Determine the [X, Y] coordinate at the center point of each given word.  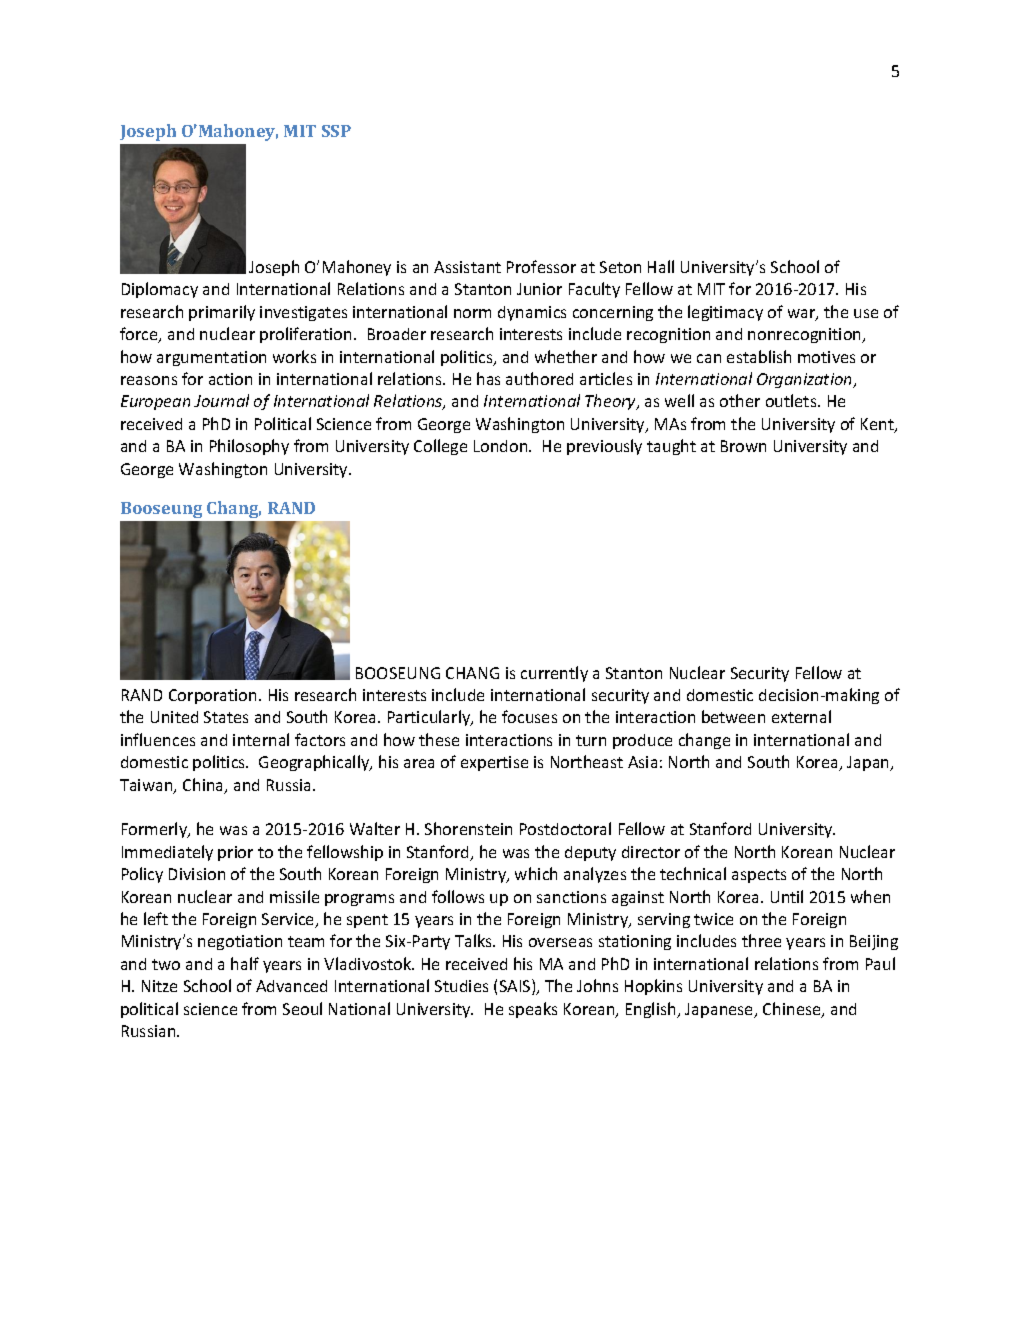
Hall [661, 266]
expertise [494, 763]
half [245, 963]
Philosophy [249, 447]
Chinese [793, 1010]
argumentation [211, 358]
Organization [806, 380]
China [204, 786]
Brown [743, 446]
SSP [336, 131]
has [488, 378]
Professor [541, 266]
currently [554, 674]
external [801, 716]
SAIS [516, 987]
